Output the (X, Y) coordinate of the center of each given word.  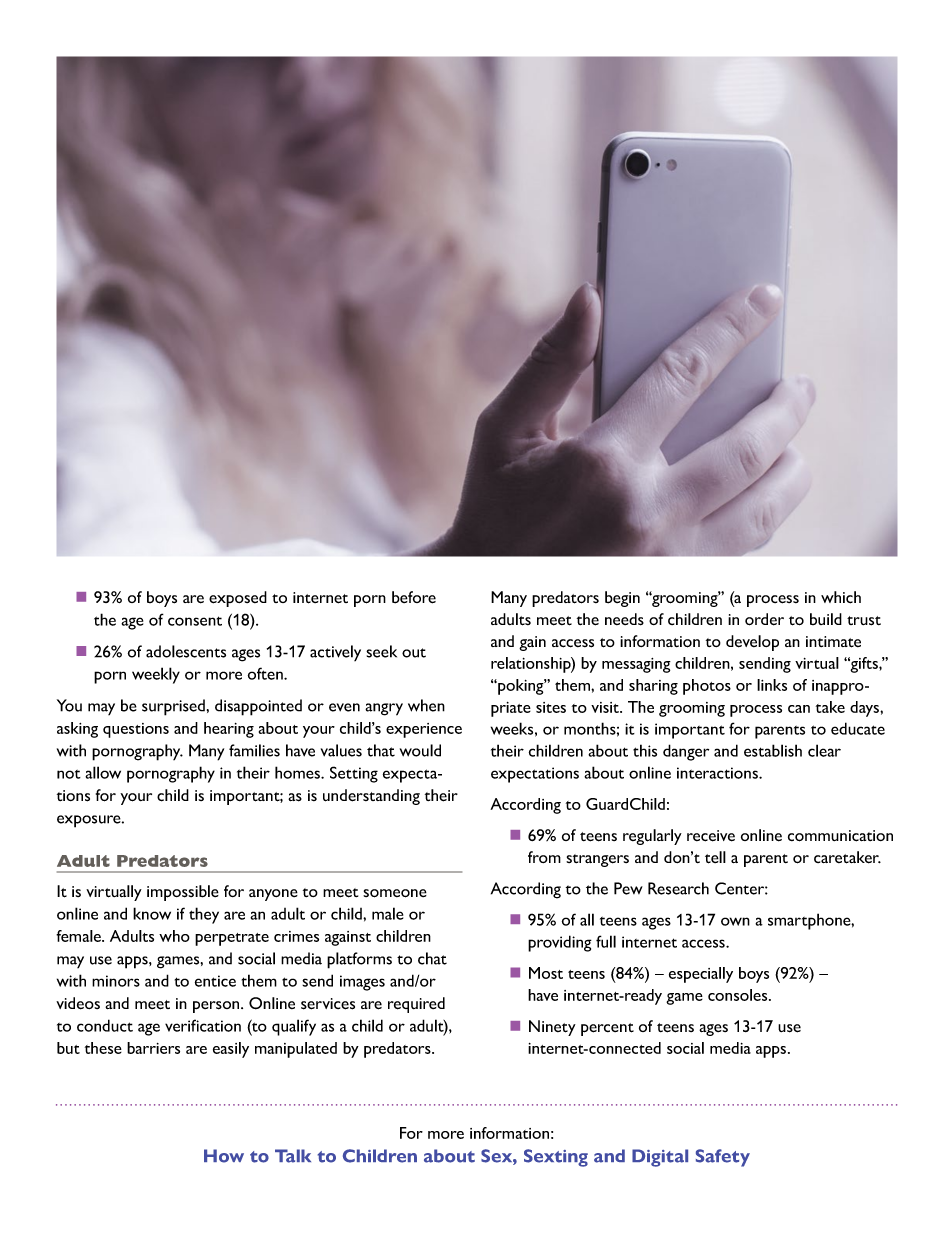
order (764, 619)
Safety (723, 1158)
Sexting (556, 1158)
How (224, 1156)
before (414, 597)
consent (195, 621)
